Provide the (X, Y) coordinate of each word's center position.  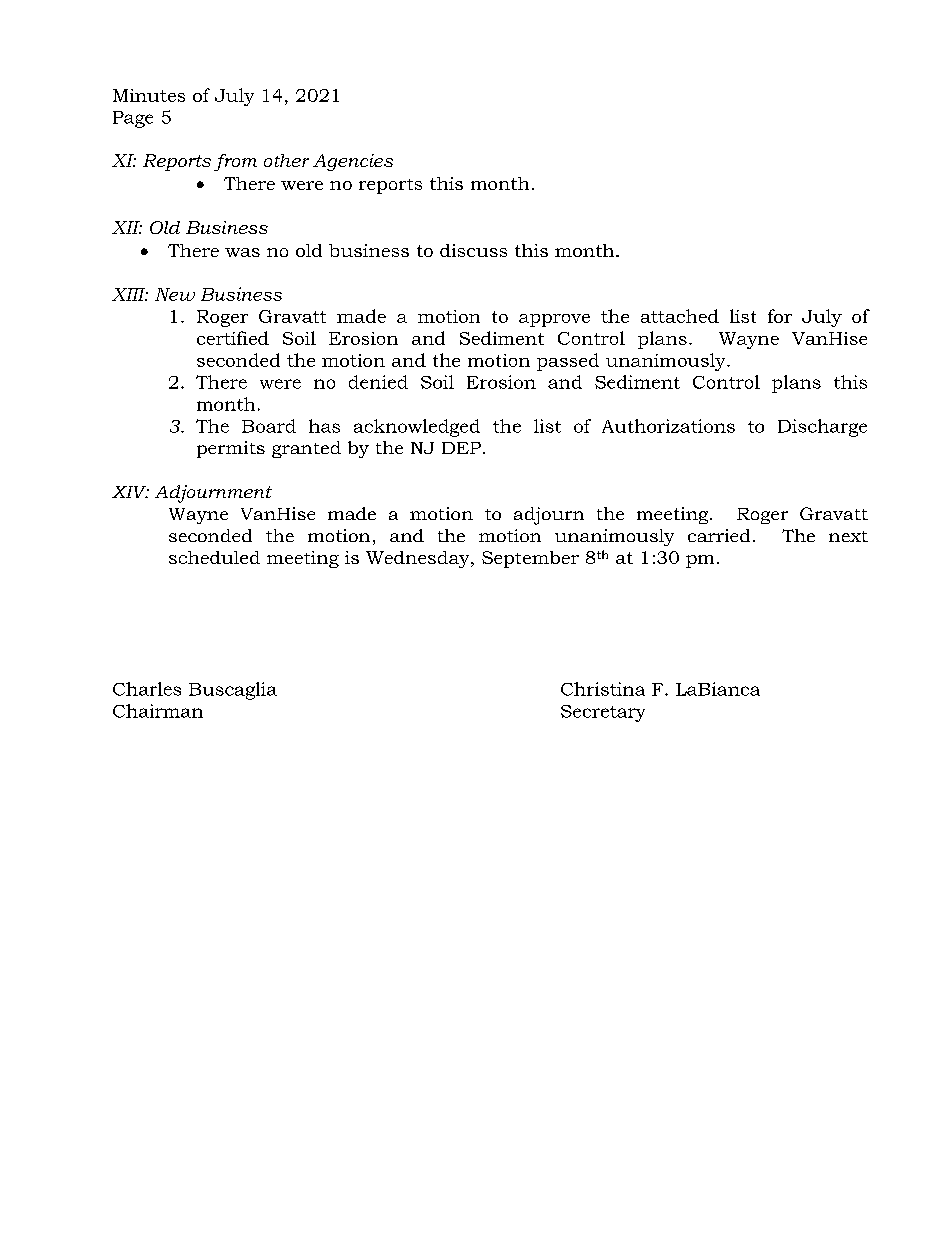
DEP (461, 448)
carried (719, 535)
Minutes (149, 95)
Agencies (353, 162)
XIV (130, 492)
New (175, 294)
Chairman (158, 711)
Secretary (603, 713)
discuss (473, 250)
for (780, 316)
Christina (603, 689)
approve (554, 320)
